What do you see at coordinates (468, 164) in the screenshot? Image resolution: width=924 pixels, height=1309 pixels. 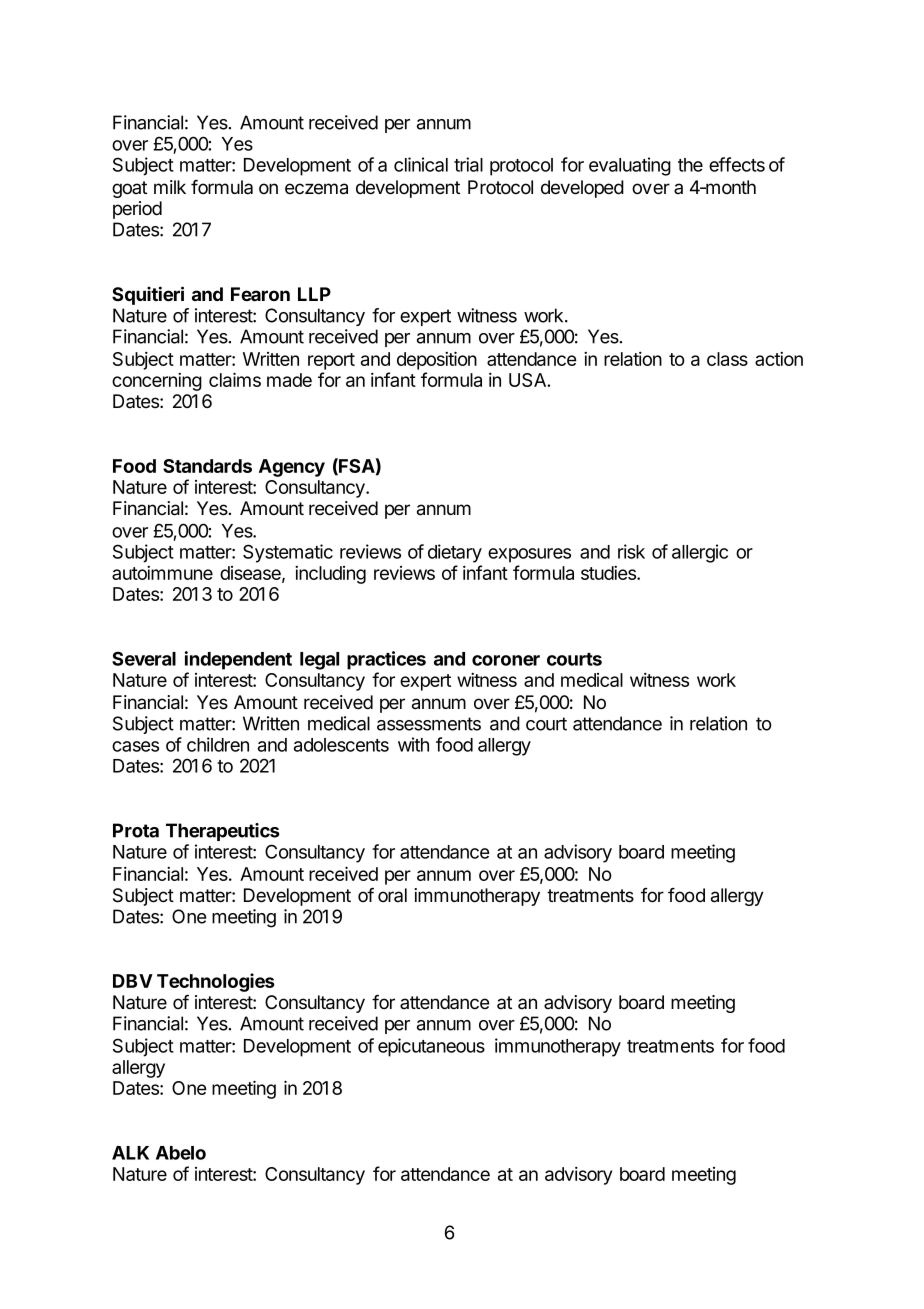 I see `trial` at bounding box center [468, 164].
